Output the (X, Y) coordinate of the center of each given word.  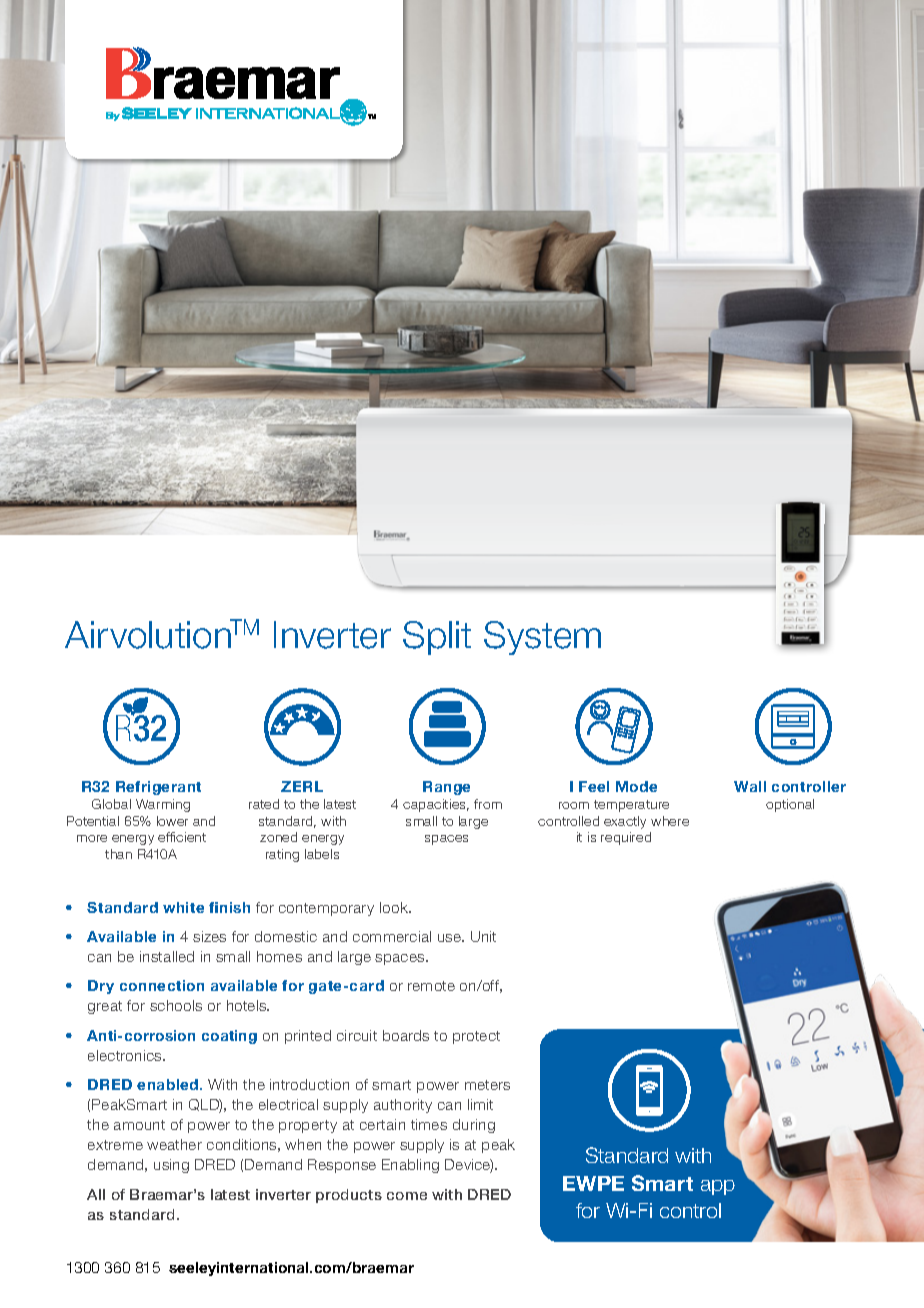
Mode (636, 786)
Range (446, 788)
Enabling (410, 1166)
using (171, 1166)
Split (437, 638)
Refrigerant (158, 788)
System (542, 638)
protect (476, 1037)
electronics (126, 1055)
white (183, 907)
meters (487, 1085)
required (626, 838)
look (395, 907)
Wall (750, 786)
